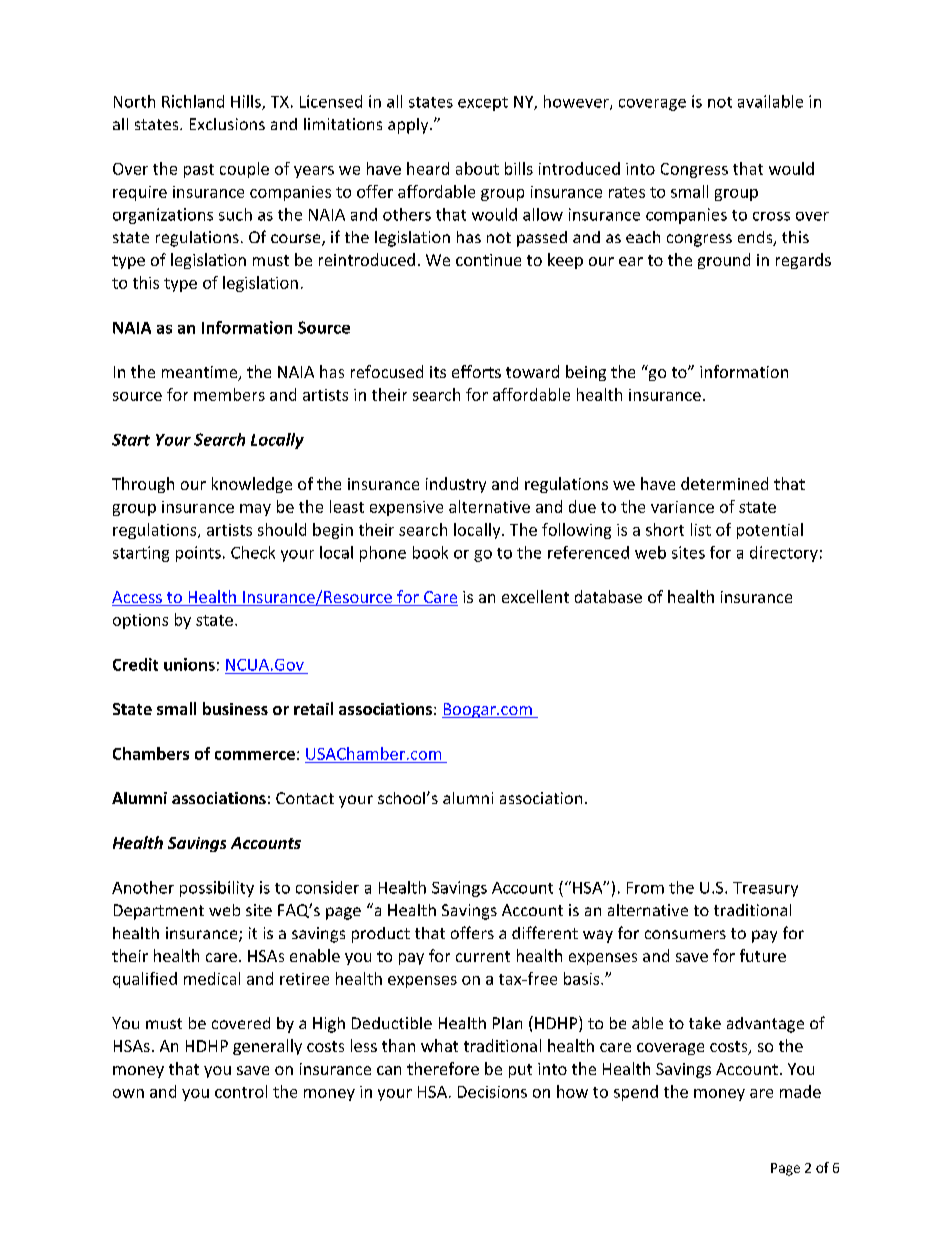  I want to click on Exclusions, so click(227, 124).
